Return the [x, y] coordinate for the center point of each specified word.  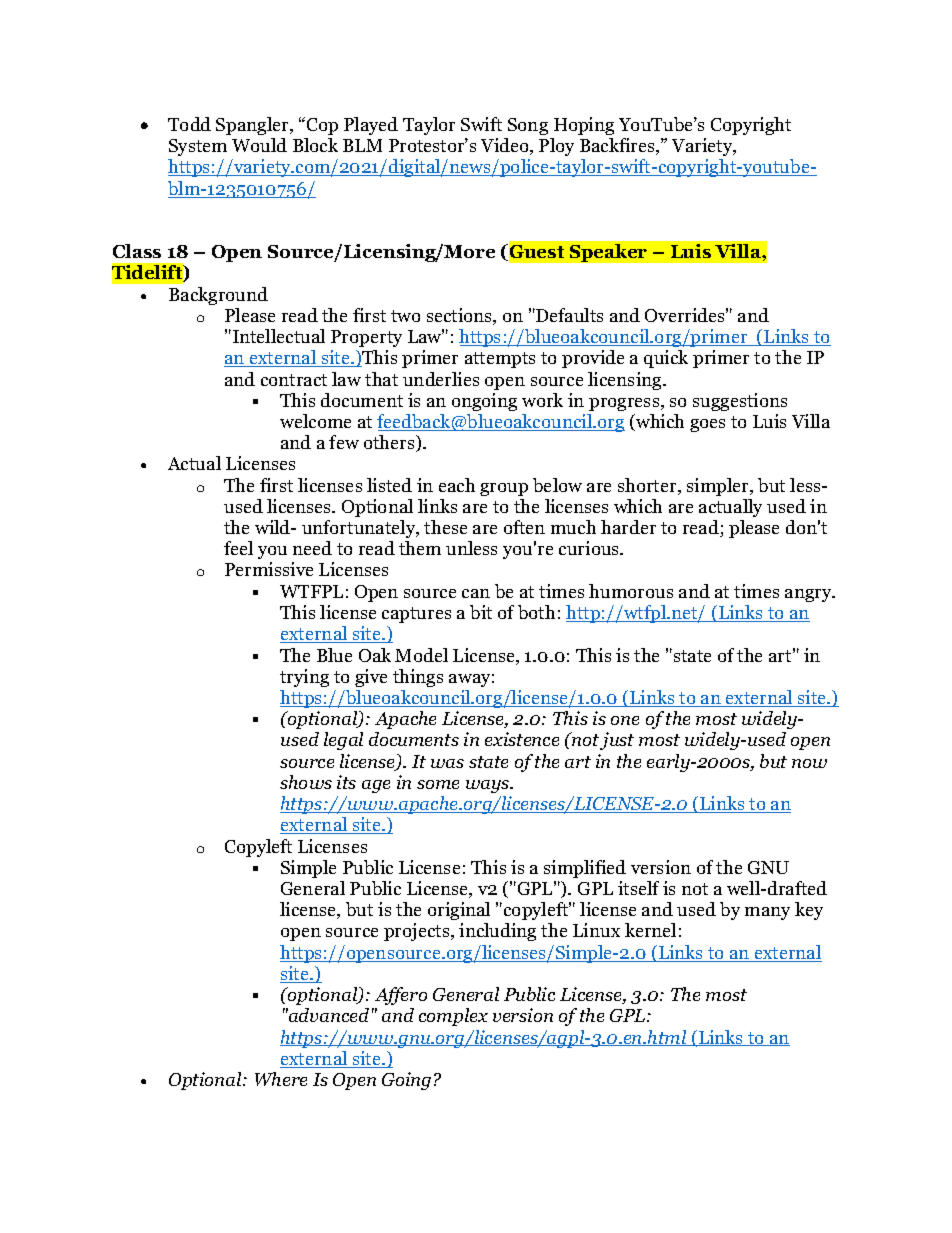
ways [489, 786]
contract [294, 380]
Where [281, 1079]
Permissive [269, 569]
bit [481, 612]
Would [259, 145]
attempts [500, 360]
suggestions [740, 402]
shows [306, 782]
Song [528, 126]
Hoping [584, 126]
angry [809, 595]
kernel [650, 930]
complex [453, 1017]
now [809, 763]
